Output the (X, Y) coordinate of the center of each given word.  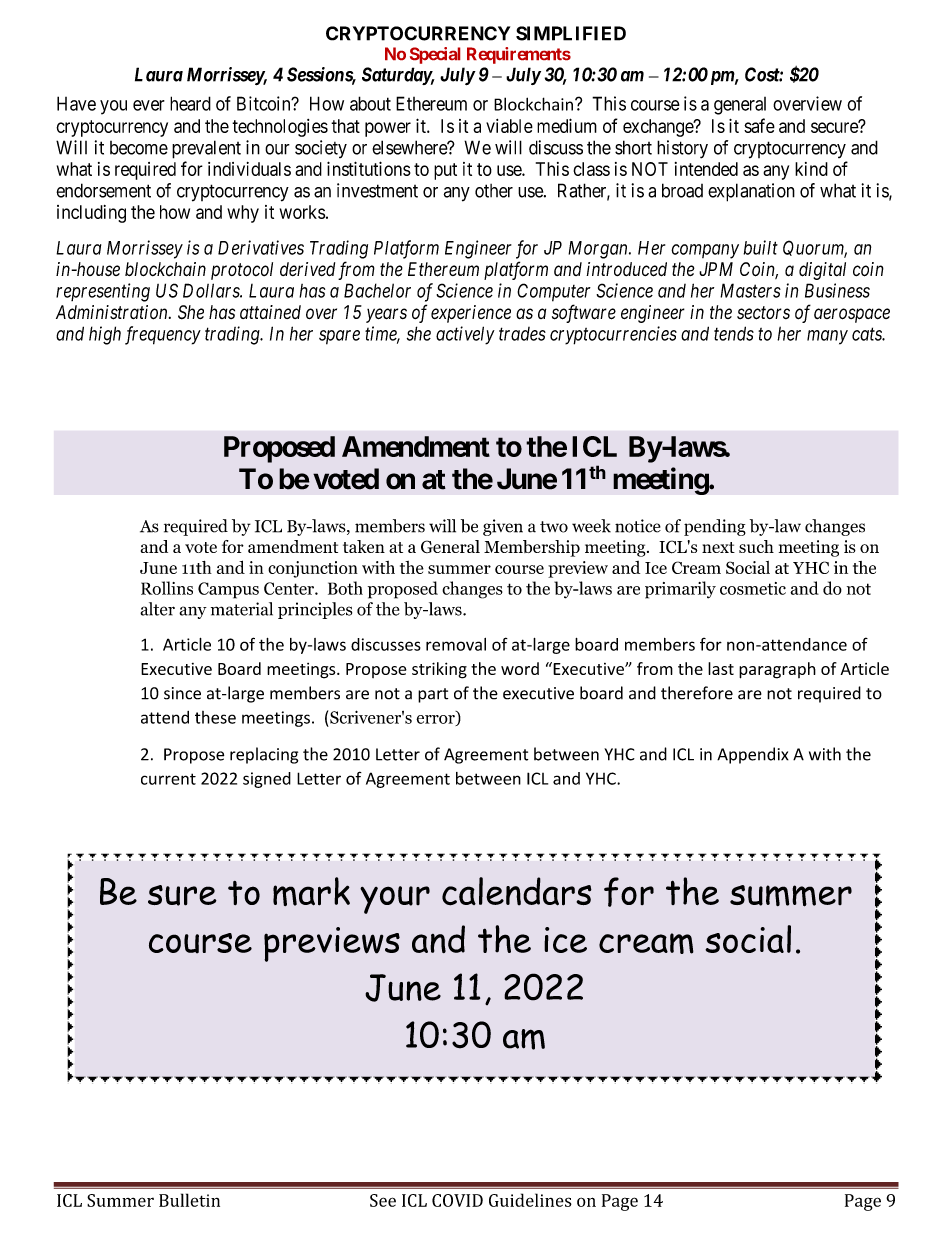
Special (435, 55)
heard (190, 103)
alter (157, 609)
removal (456, 644)
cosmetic (753, 588)
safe (759, 125)
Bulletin (189, 1200)
